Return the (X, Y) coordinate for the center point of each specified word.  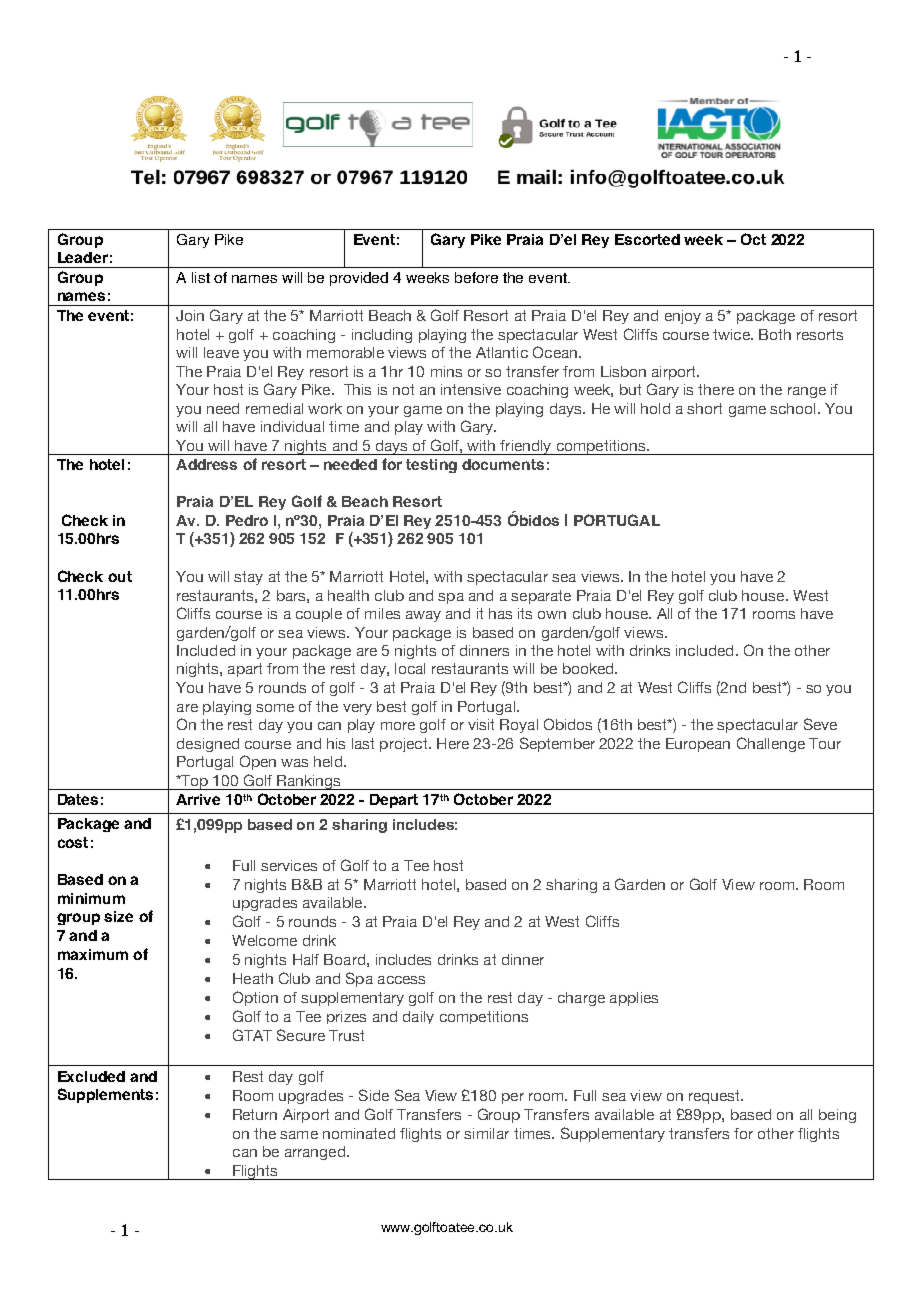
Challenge (771, 744)
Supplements (105, 1095)
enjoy (683, 317)
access (401, 980)
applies (634, 999)
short (704, 408)
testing (431, 466)
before (476, 277)
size (118, 916)
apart (245, 670)
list (201, 277)
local (410, 668)
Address (206, 464)
